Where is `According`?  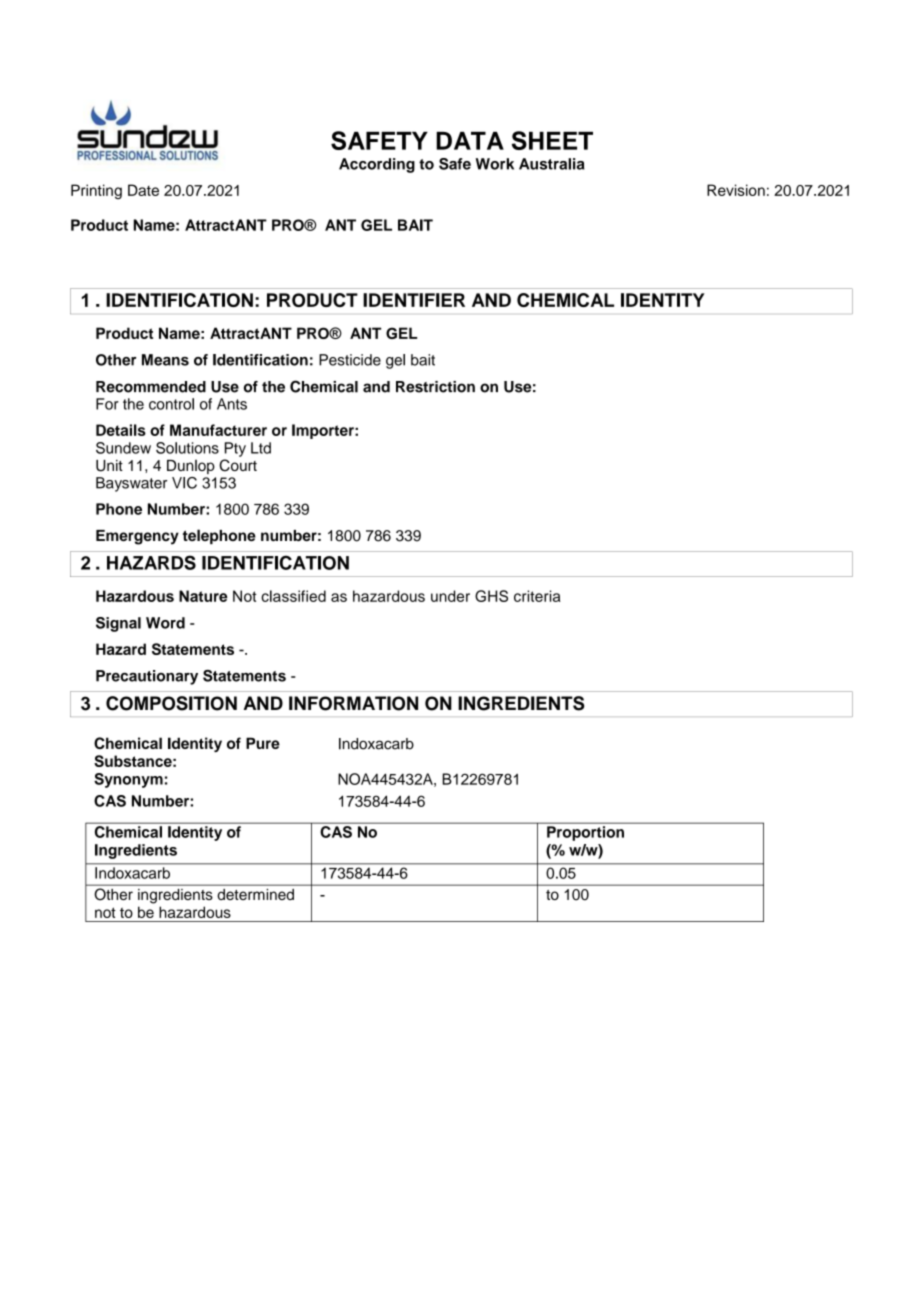
According is located at coordinates (377, 165).
